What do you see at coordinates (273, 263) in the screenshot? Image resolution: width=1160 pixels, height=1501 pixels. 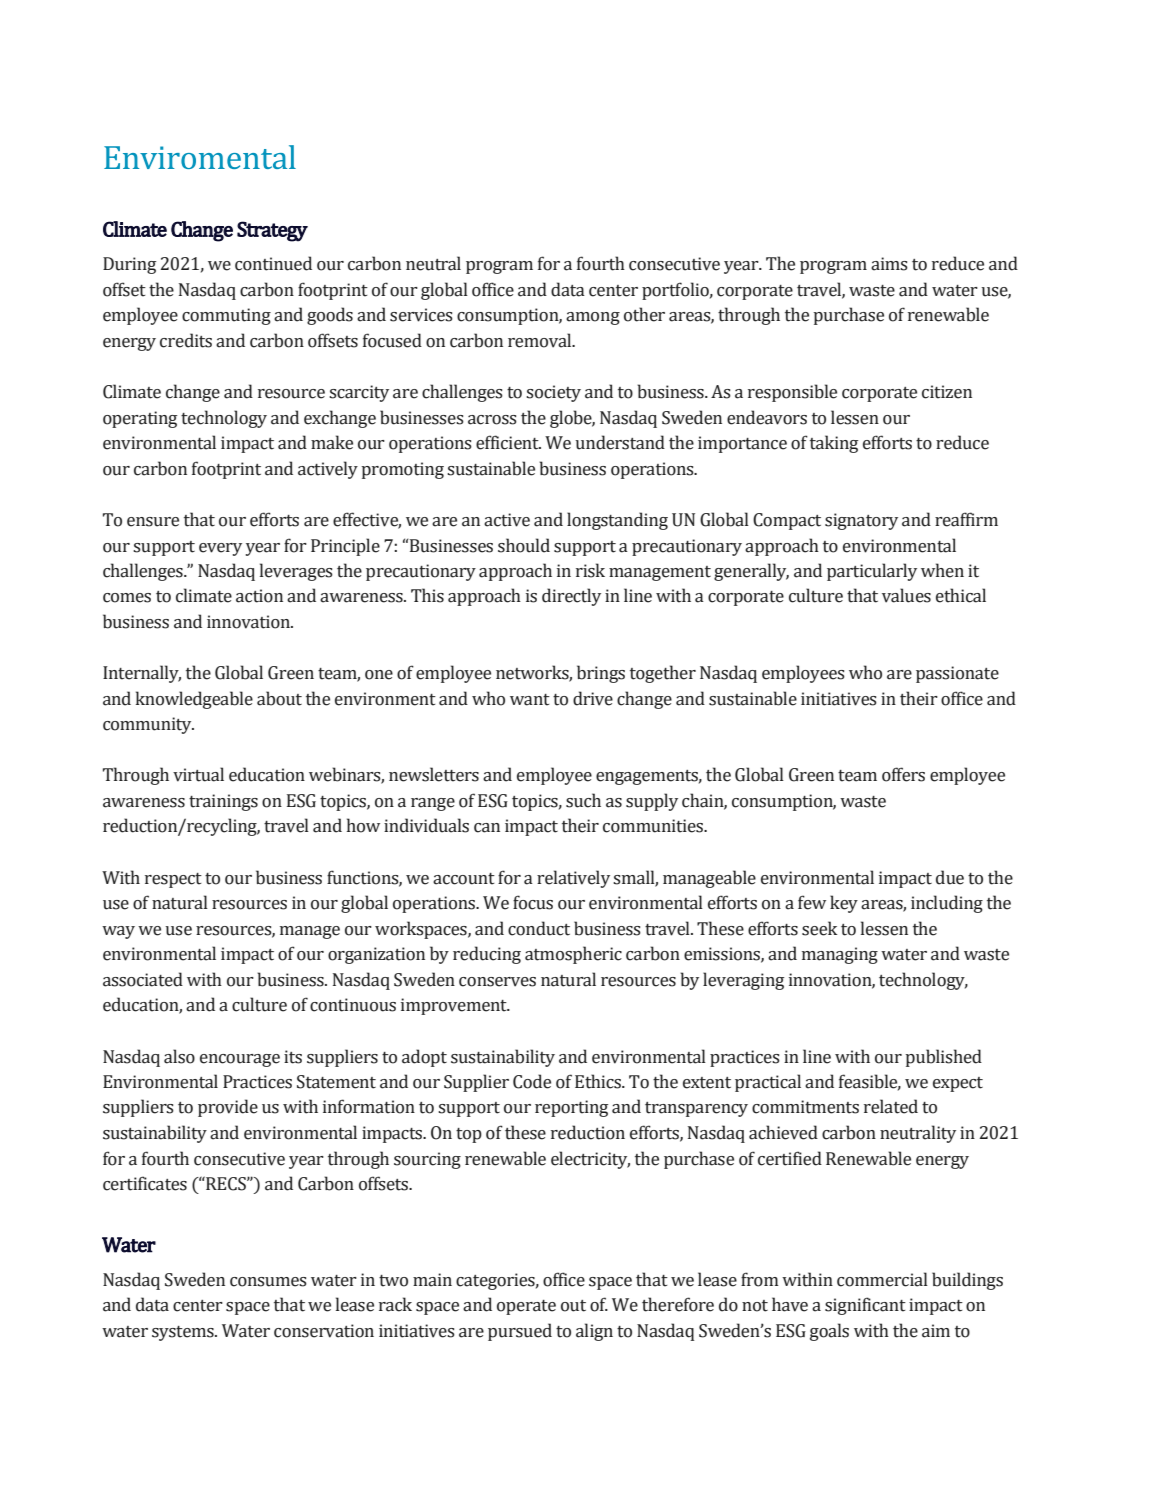 I see `continued` at bounding box center [273, 263].
